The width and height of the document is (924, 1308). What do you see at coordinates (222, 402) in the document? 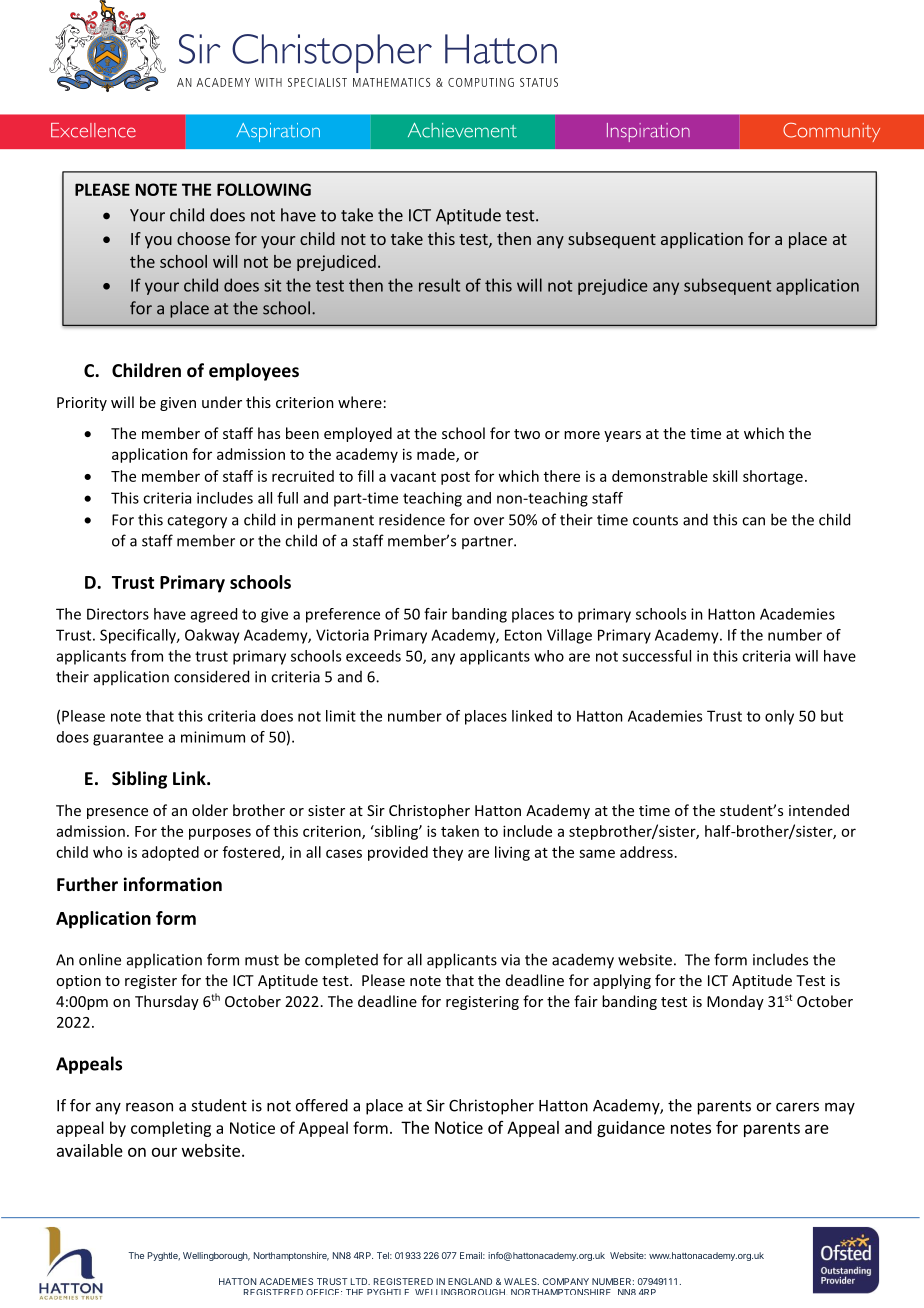
I see `under` at bounding box center [222, 402].
